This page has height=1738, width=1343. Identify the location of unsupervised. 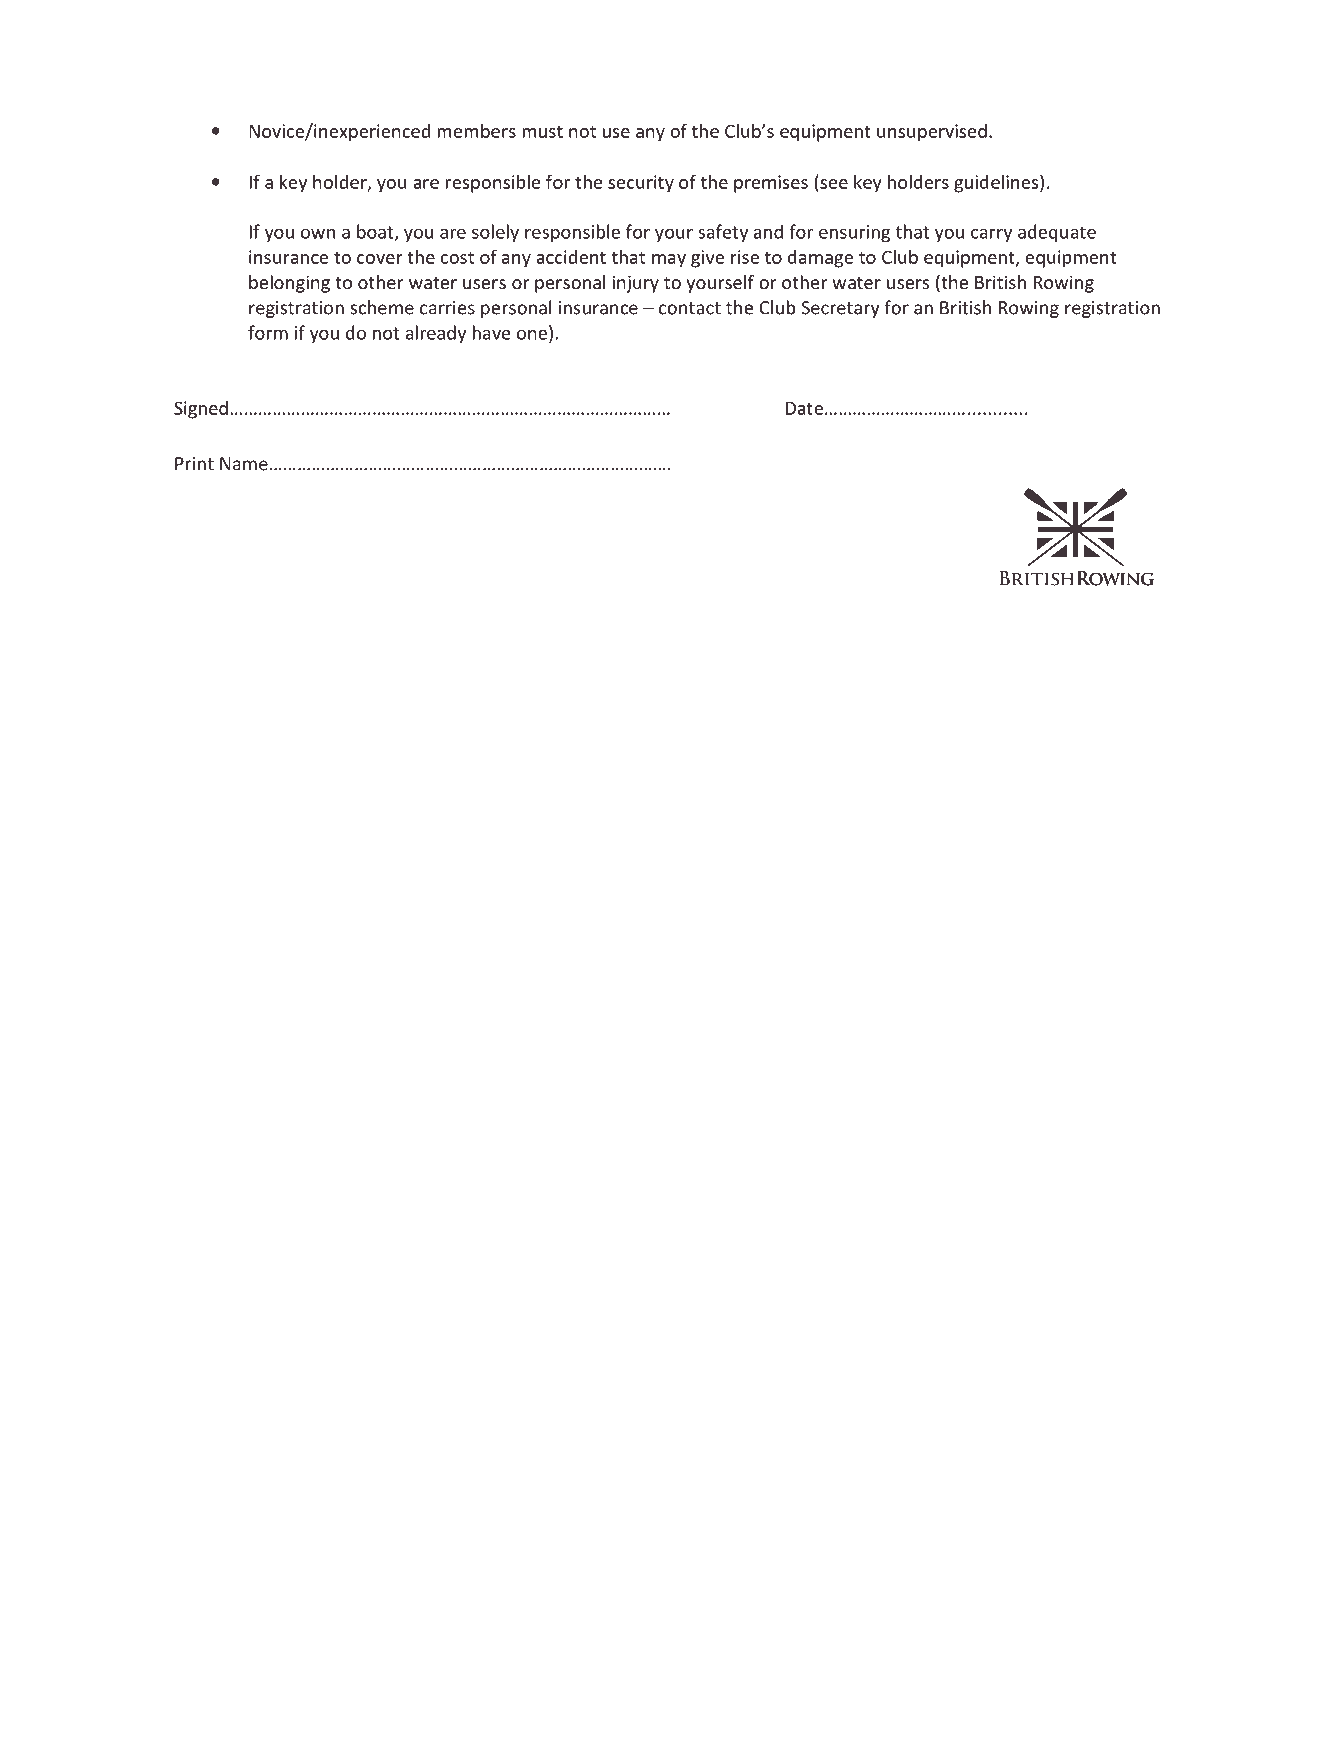
(932, 133).
